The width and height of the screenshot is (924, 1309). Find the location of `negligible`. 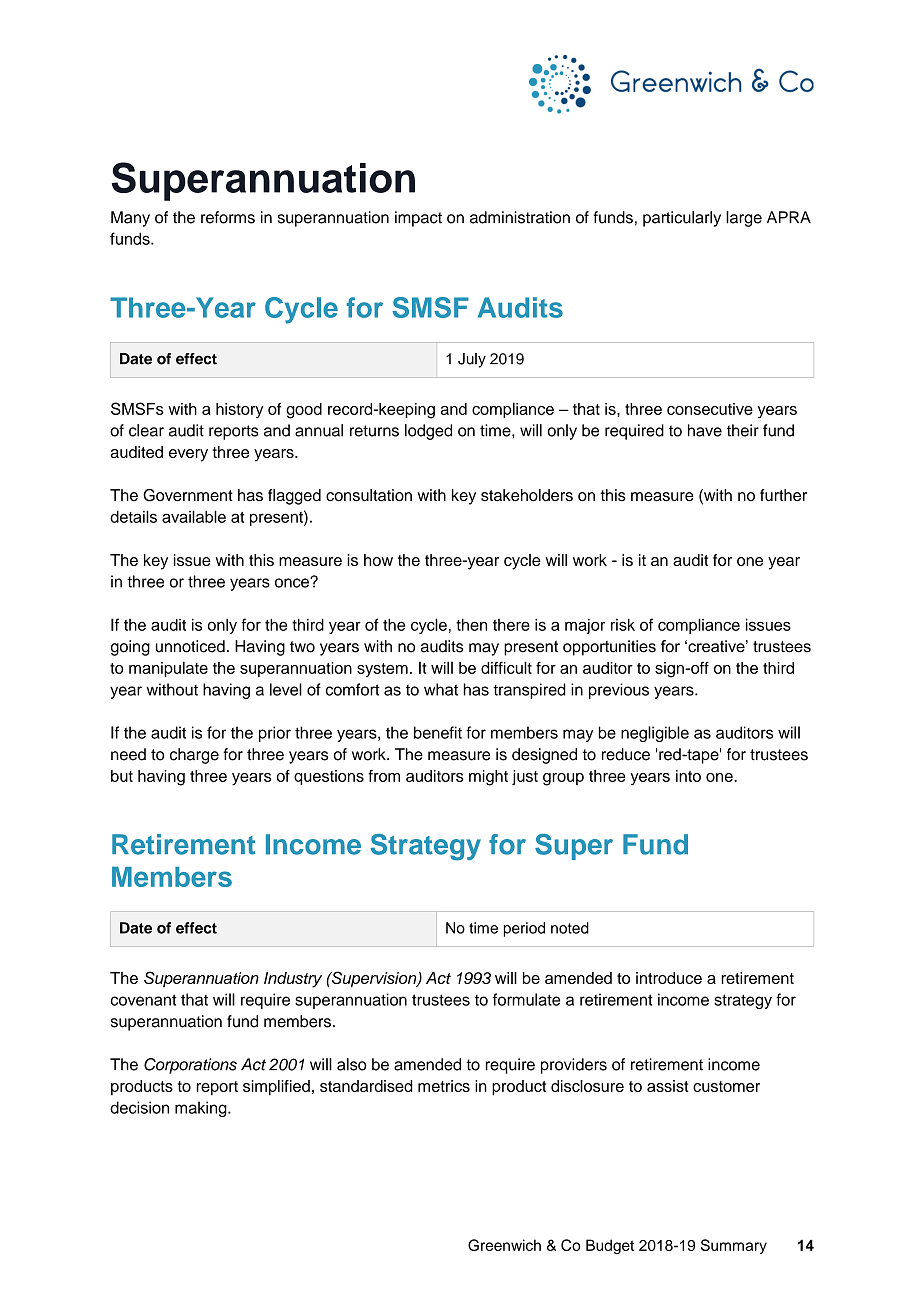

negligible is located at coordinates (655, 734).
